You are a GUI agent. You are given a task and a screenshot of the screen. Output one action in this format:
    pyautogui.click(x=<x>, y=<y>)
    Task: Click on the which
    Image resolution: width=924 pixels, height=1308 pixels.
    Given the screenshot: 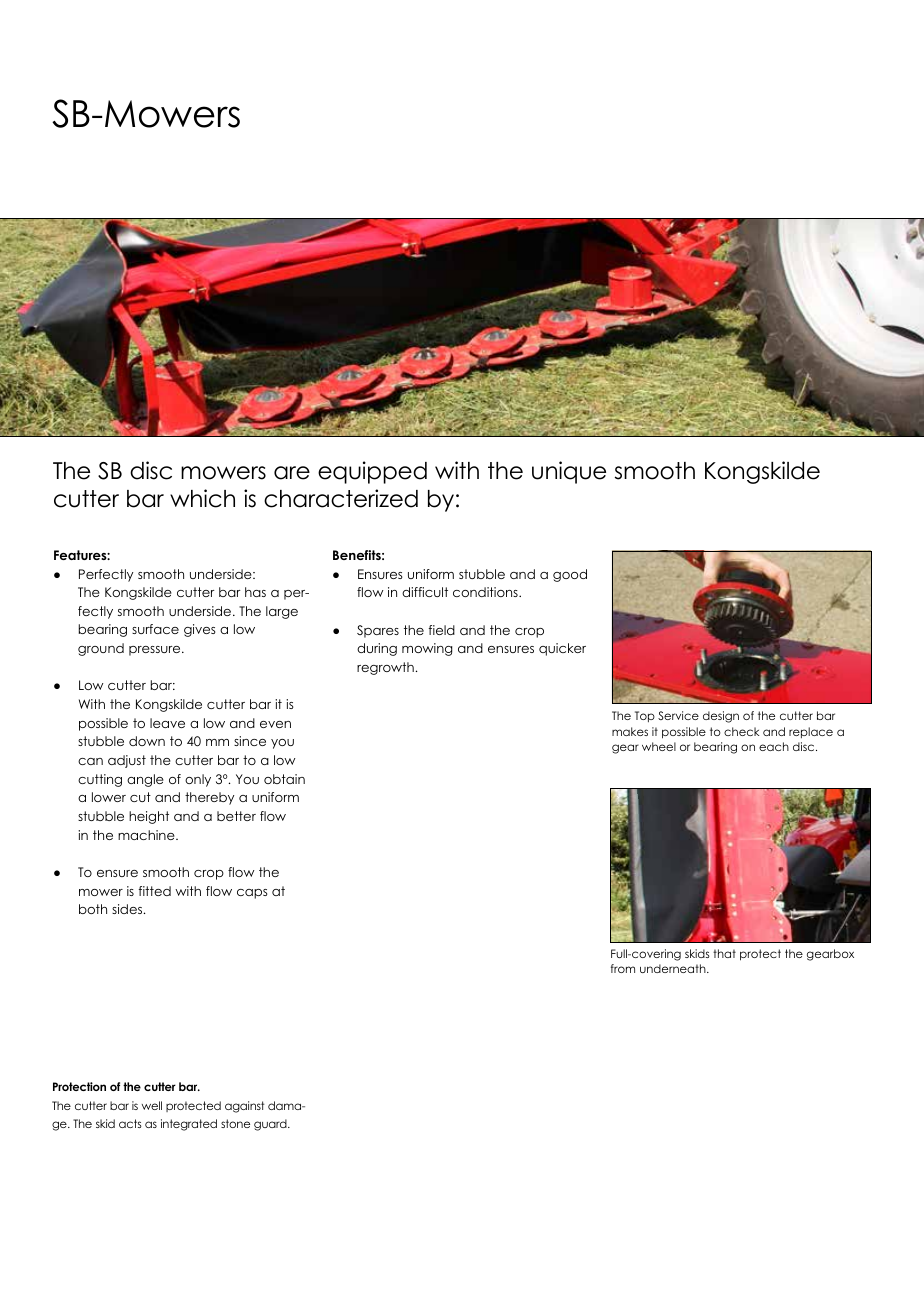 What is the action you would take?
    pyautogui.click(x=202, y=498)
